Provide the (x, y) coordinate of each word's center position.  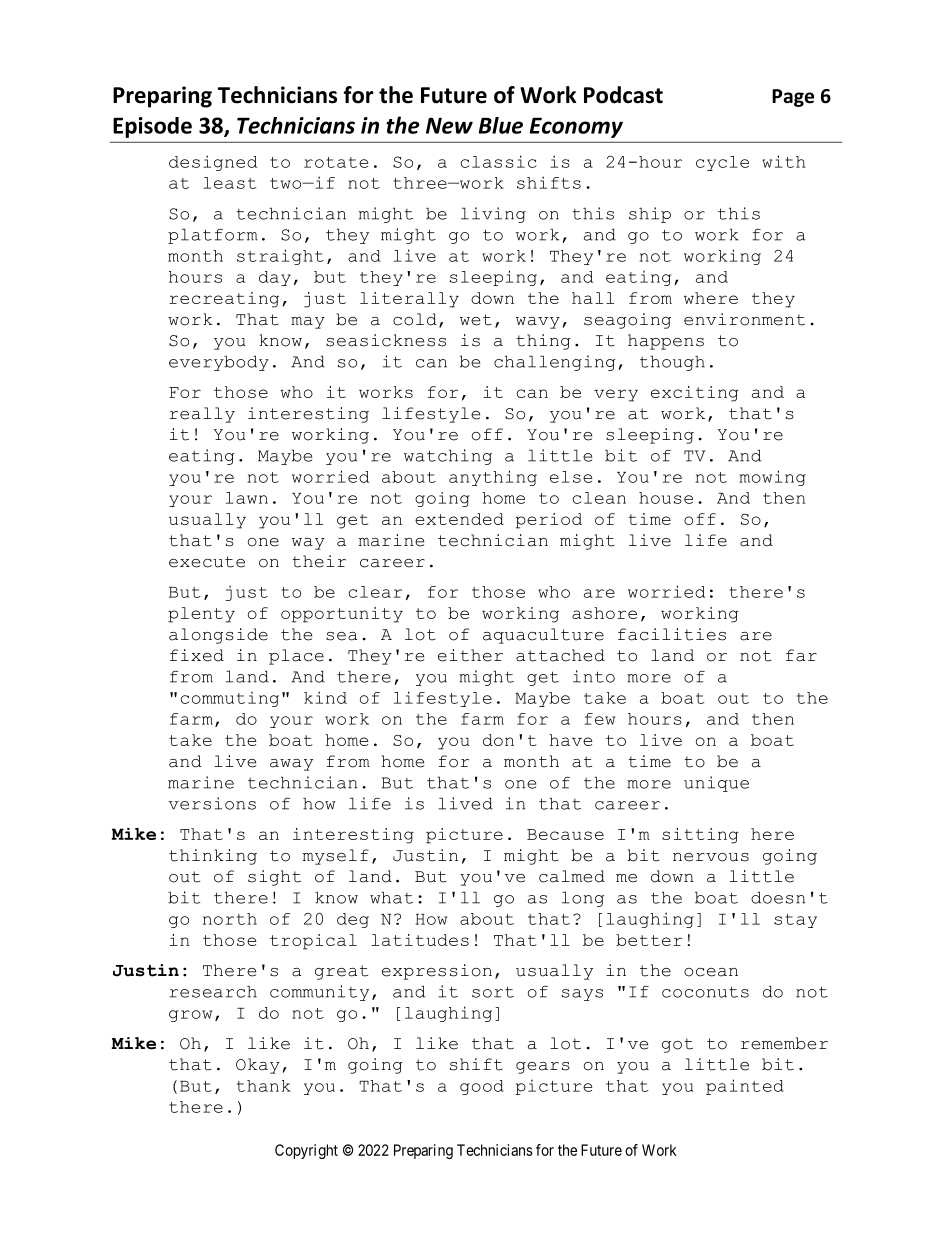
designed (213, 163)
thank (264, 1086)
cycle (722, 163)
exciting (695, 394)
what (391, 897)
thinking (213, 857)
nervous (711, 857)
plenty (201, 615)
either (470, 655)
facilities (672, 634)
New (449, 125)
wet (476, 320)
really (202, 415)
